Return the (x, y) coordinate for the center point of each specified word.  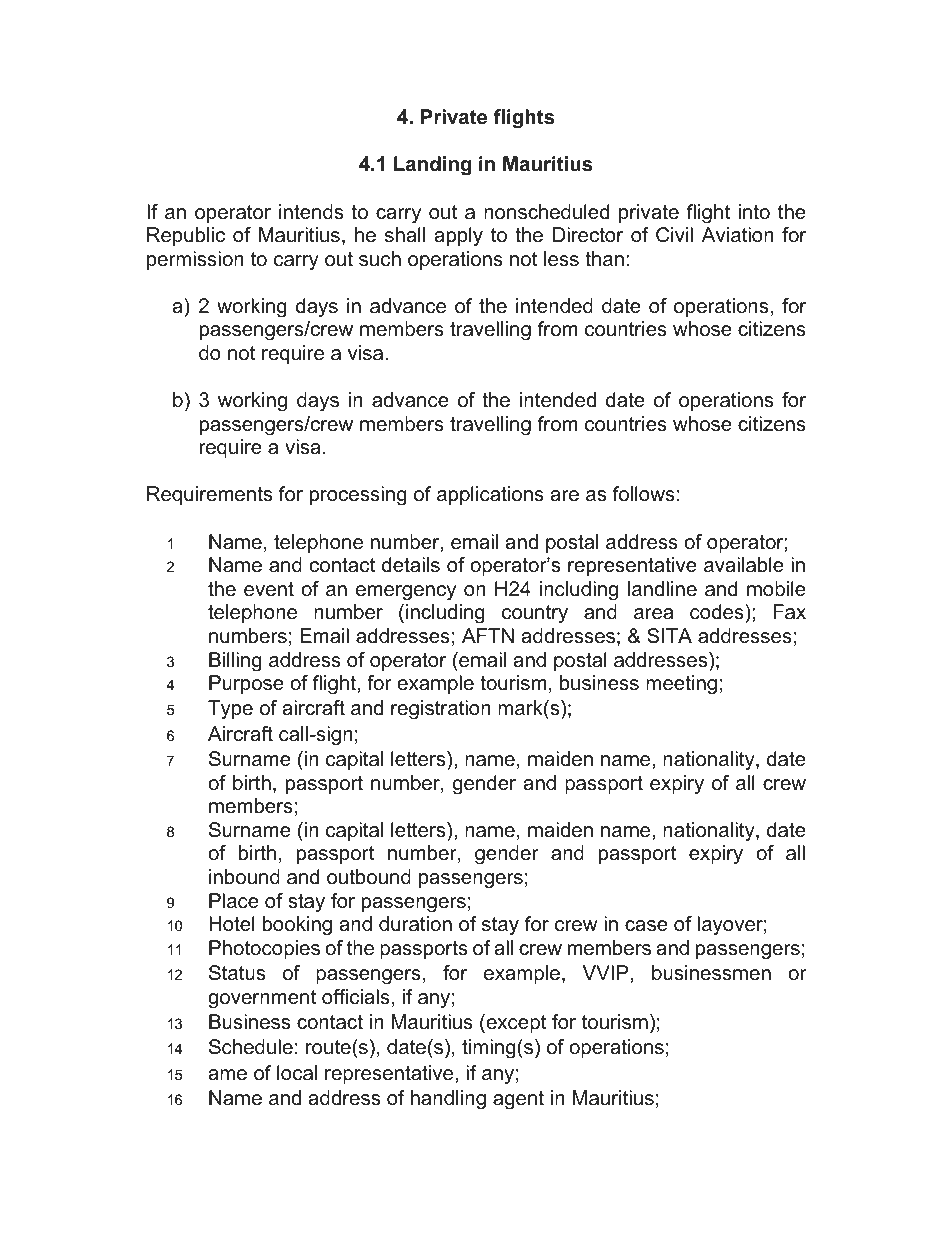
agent (518, 1100)
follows (644, 494)
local (297, 1073)
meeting (681, 685)
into (754, 212)
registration (441, 710)
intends (311, 212)
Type (230, 710)
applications (490, 495)
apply (458, 237)
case (646, 926)
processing (358, 496)
